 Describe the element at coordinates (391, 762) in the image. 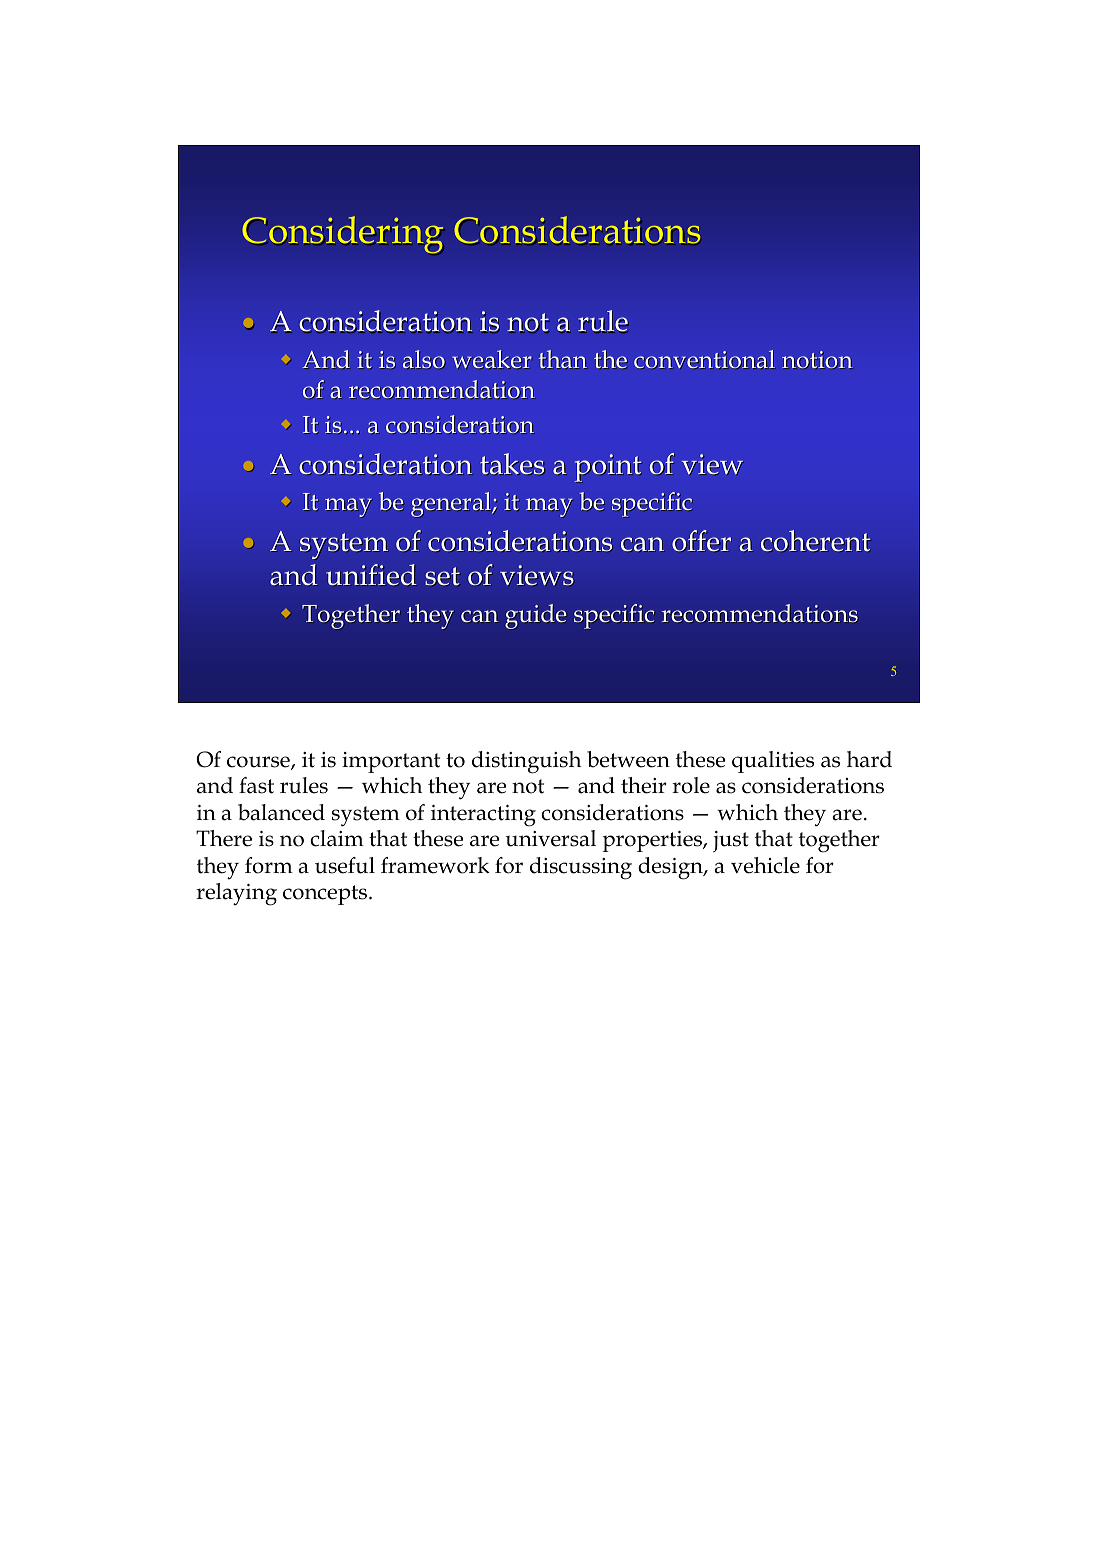

I see `important` at that location.
